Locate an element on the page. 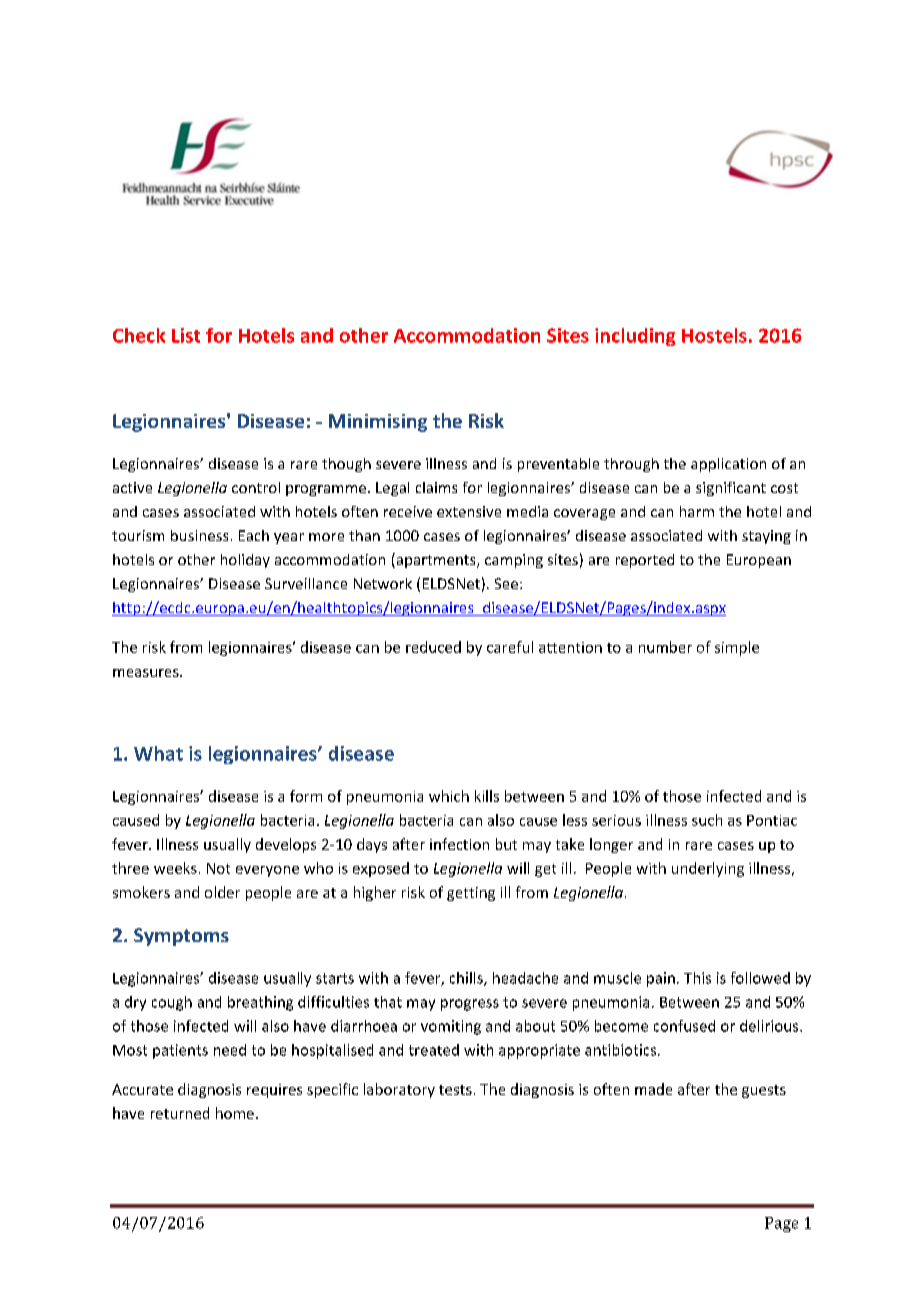 The image size is (924, 1308). made is located at coordinates (653, 1089).
